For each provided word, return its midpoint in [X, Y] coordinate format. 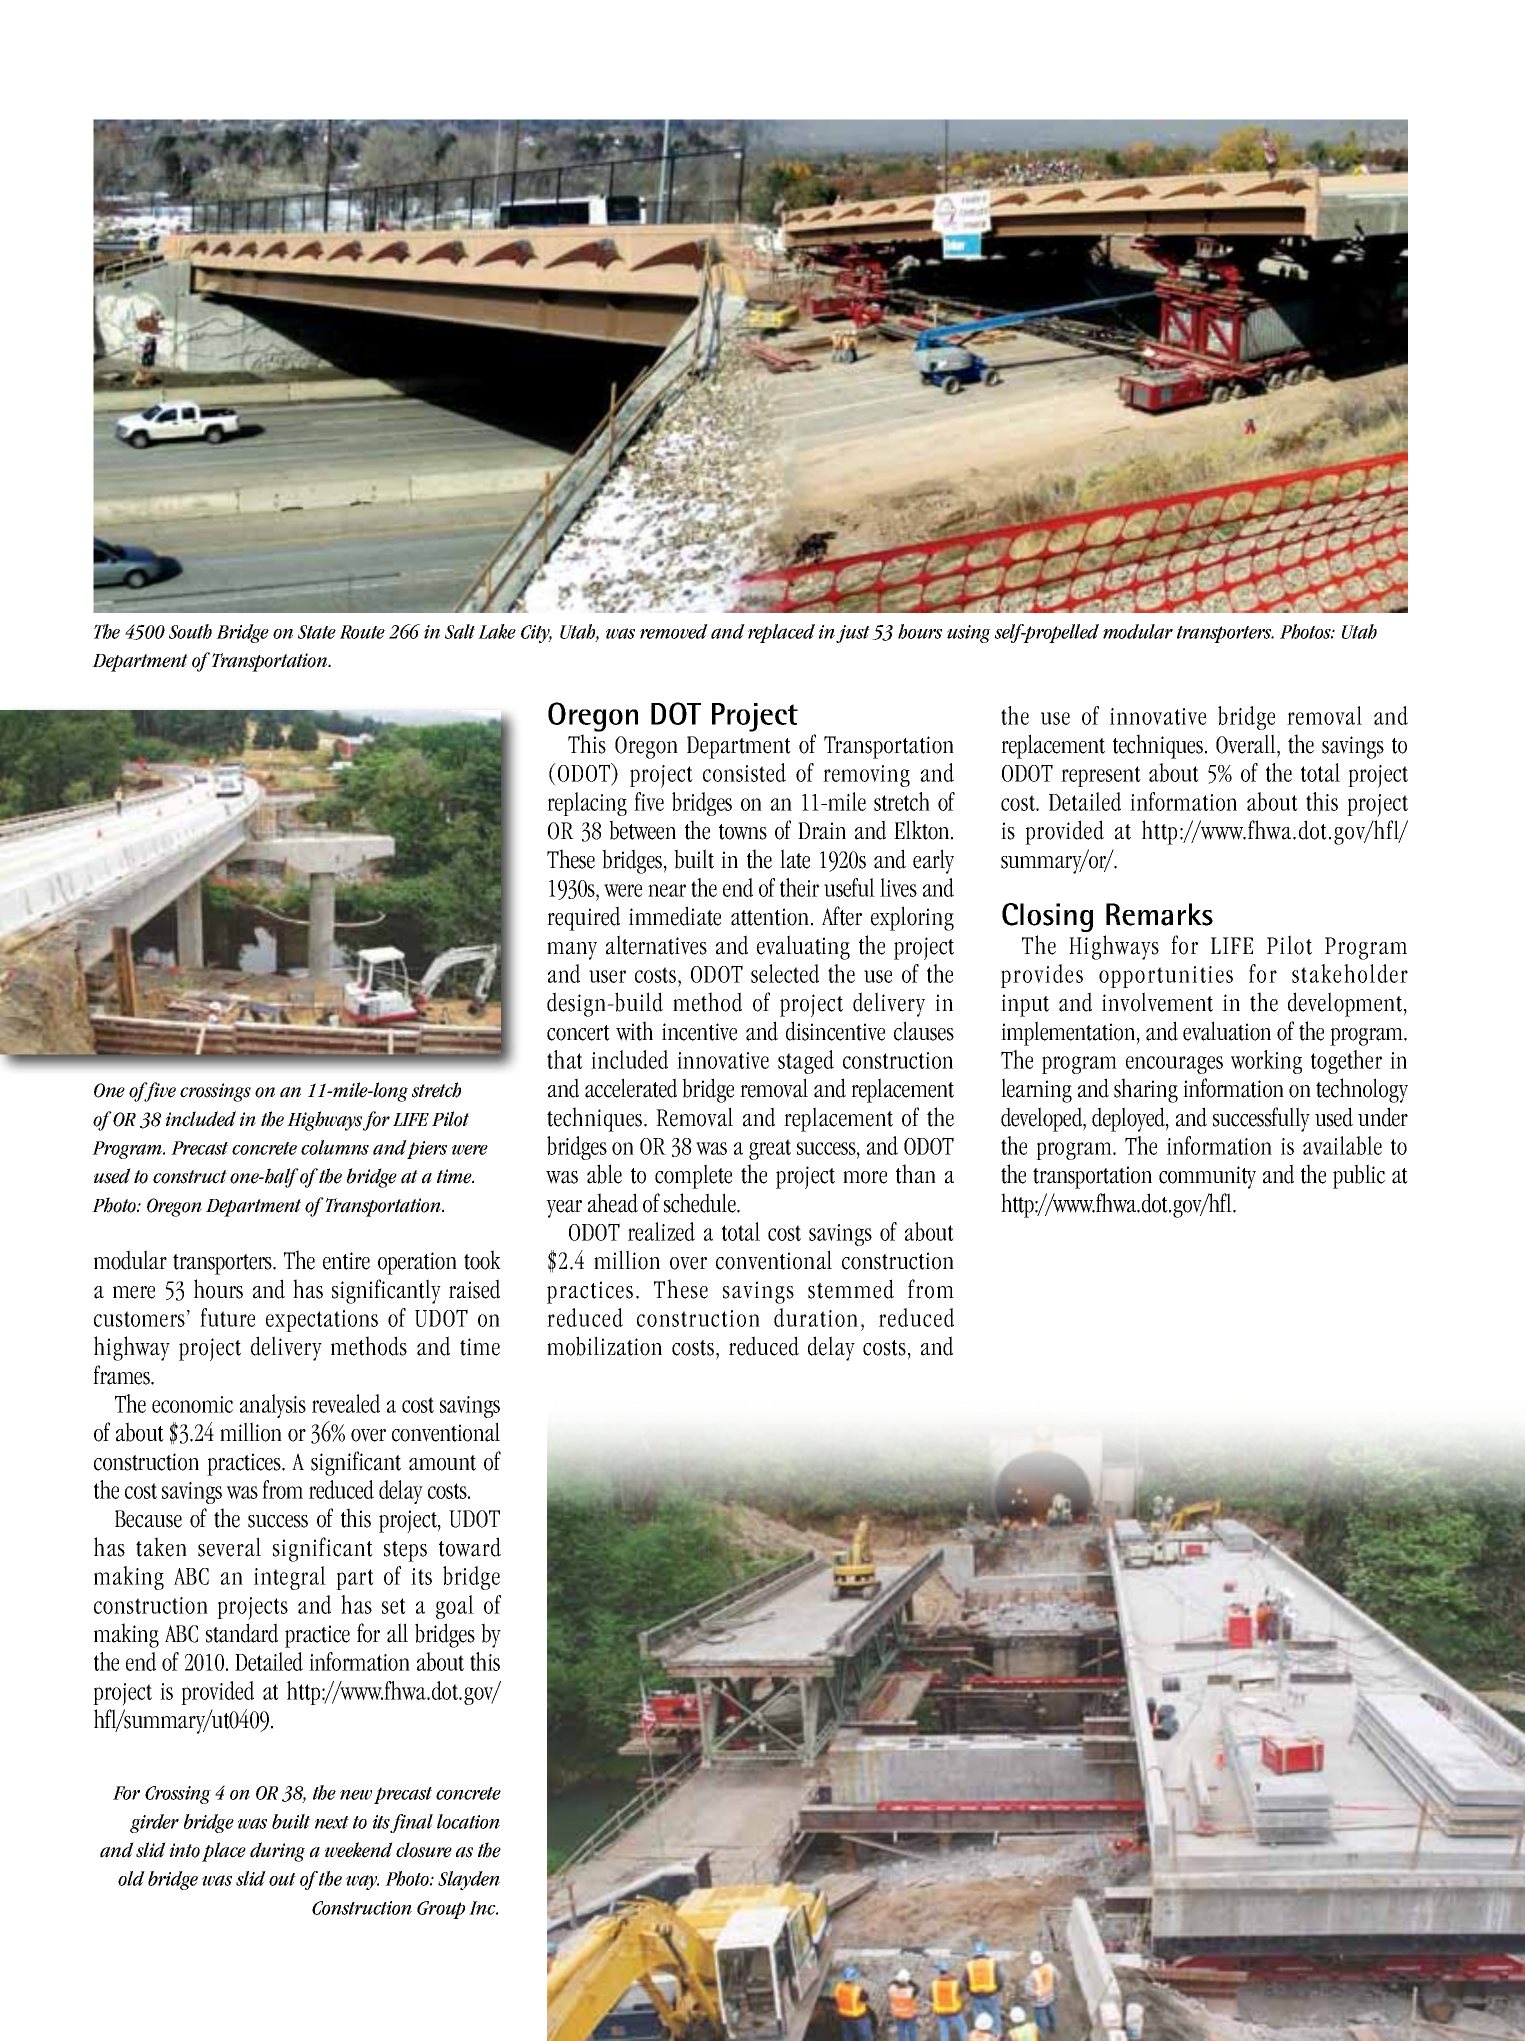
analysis [273, 1406]
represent [1101, 776]
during [277, 1852]
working [1266, 1062]
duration [816, 1317]
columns [335, 1147]
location [468, 1821]
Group [441, 1910]
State [317, 632]
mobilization [604, 1346]
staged [806, 1062]
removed [674, 631]
